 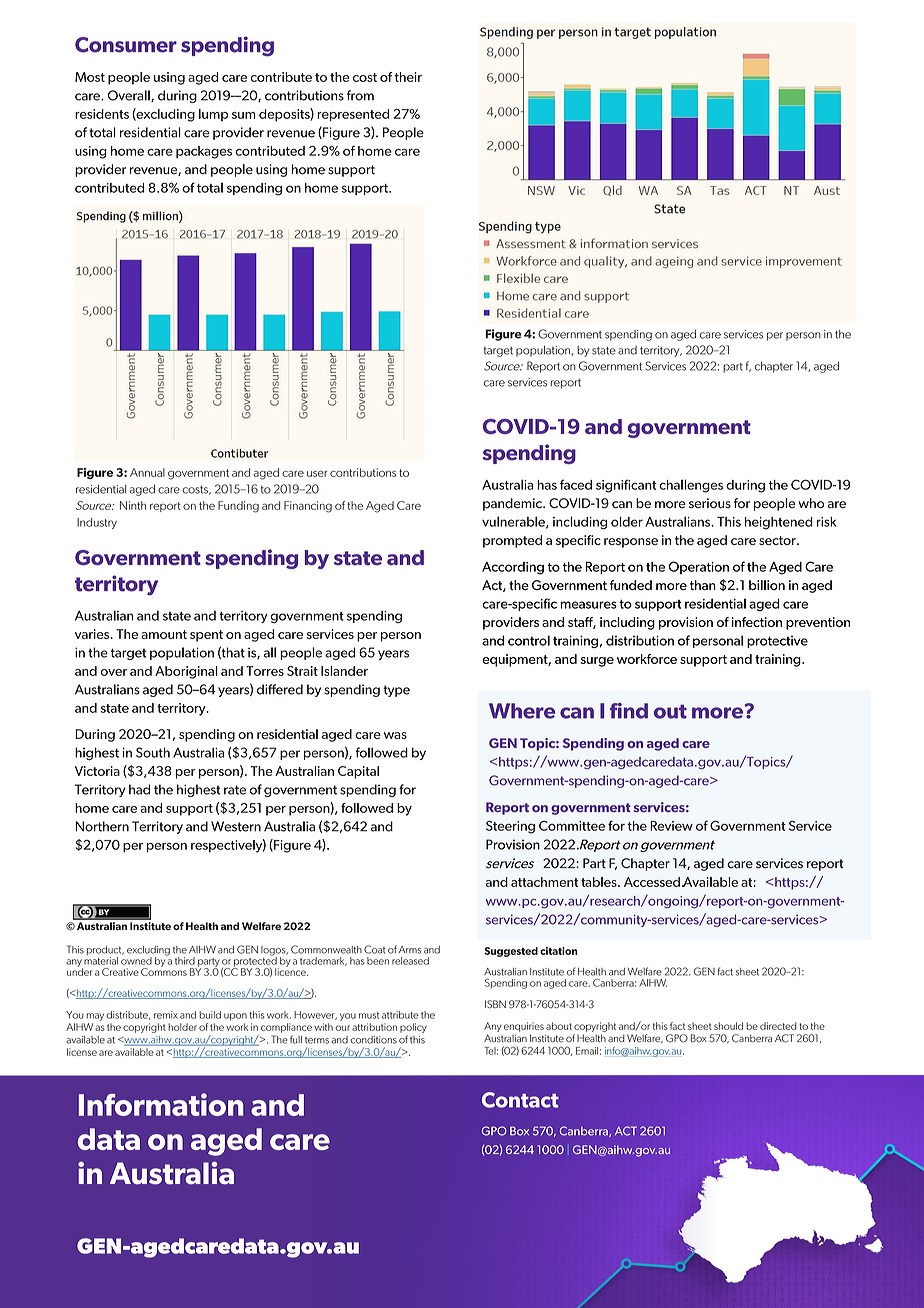 I want to click on According, so click(x=513, y=568).
